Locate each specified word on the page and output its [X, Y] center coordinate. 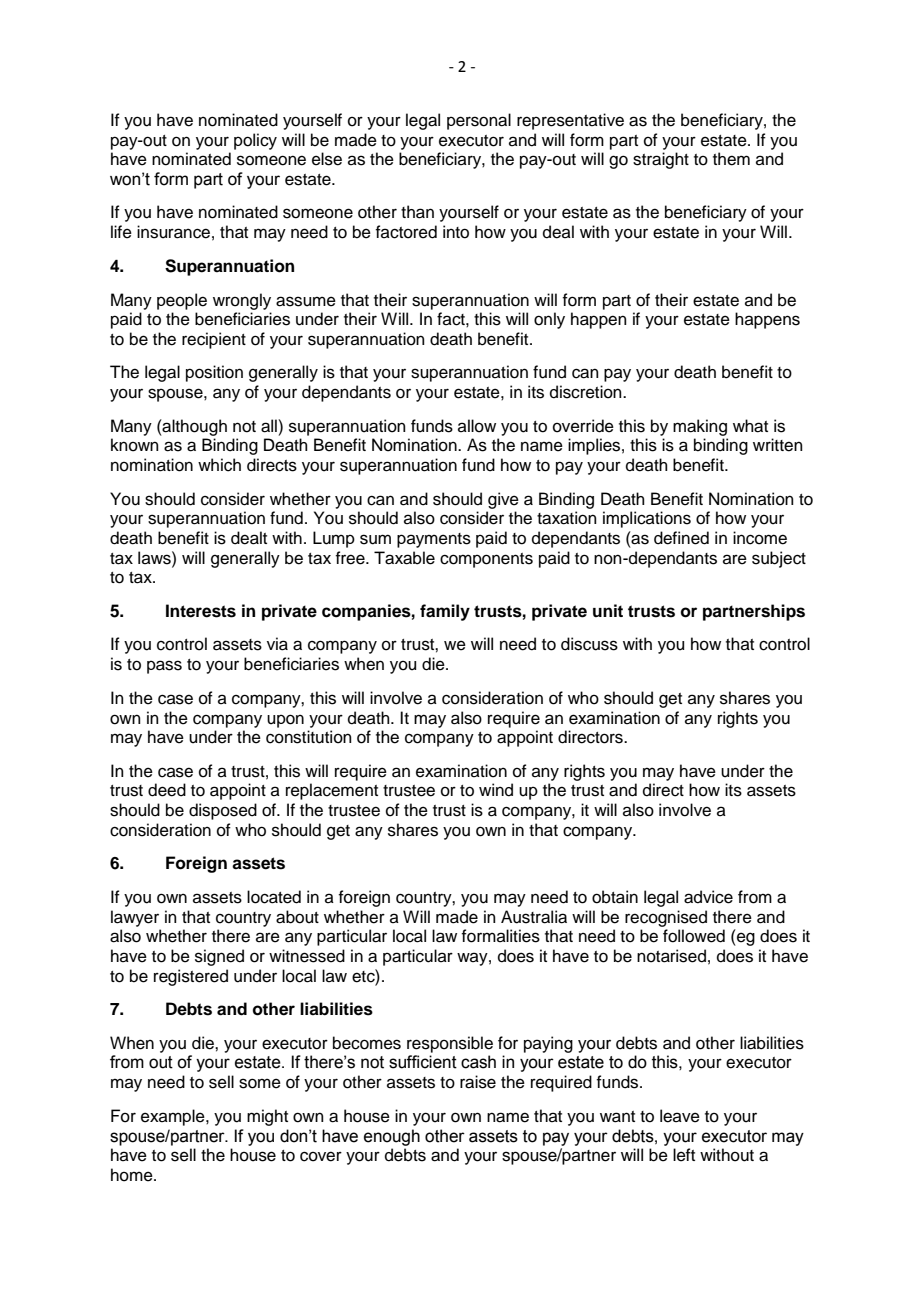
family [445, 612]
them [731, 159]
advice [708, 897]
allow [477, 426]
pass [164, 667]
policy [255, 141]
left [684, 1155]
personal [479, 121]
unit [608, 610]
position [214, 373]
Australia [534, 917]
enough [392, 1137]
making [700, 427]
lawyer [135, 918]
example [174, 1117]
